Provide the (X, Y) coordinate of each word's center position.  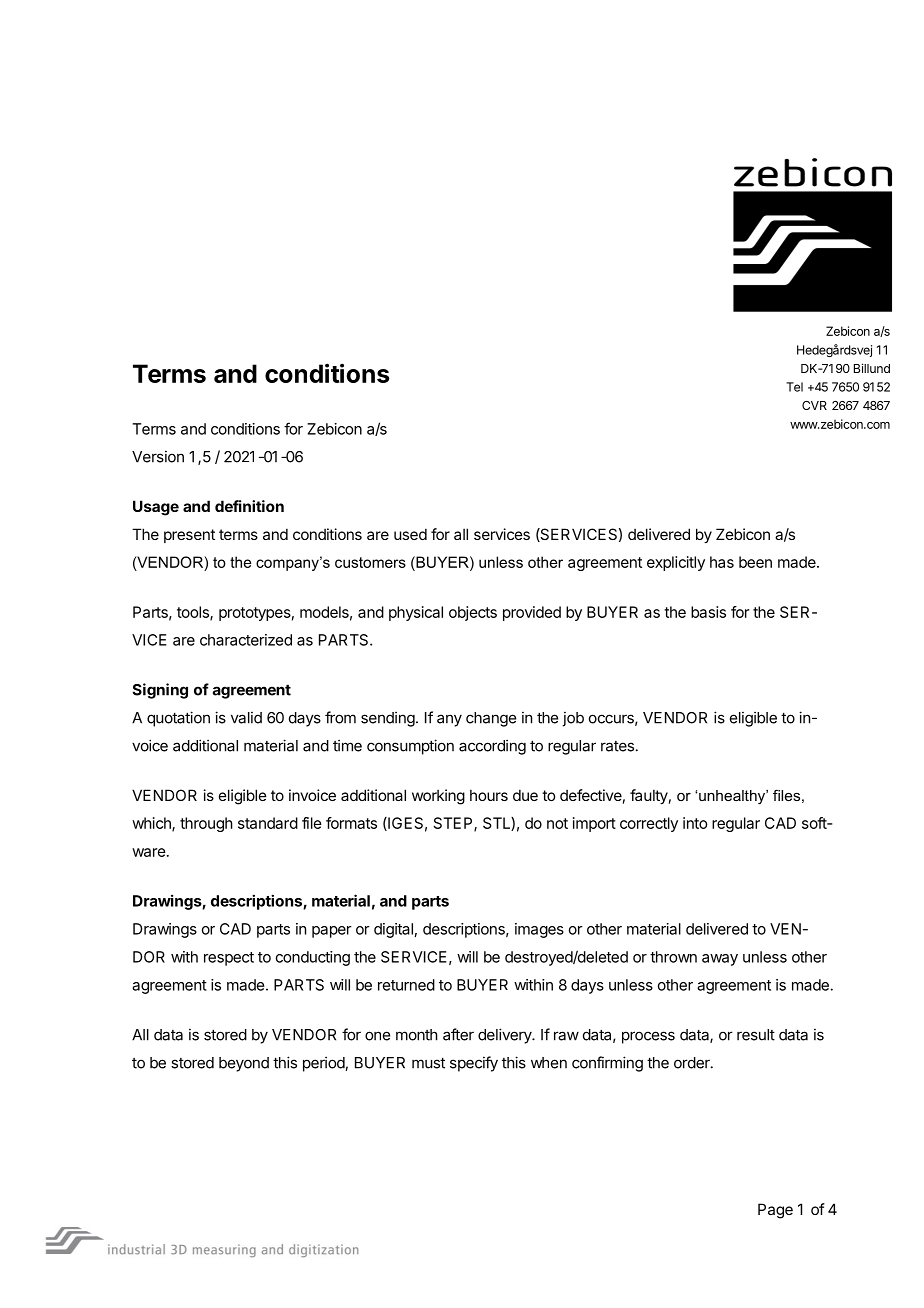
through (206, 824)
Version (158, 456)
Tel (794, 387)
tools (194, 613)
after (458, 1034)
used (410, 534)
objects (473, 613)
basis (708, 612)
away (720, 960)
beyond (244, 1064)
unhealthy (733, 797)
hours (489, 795)
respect (229, 959)
